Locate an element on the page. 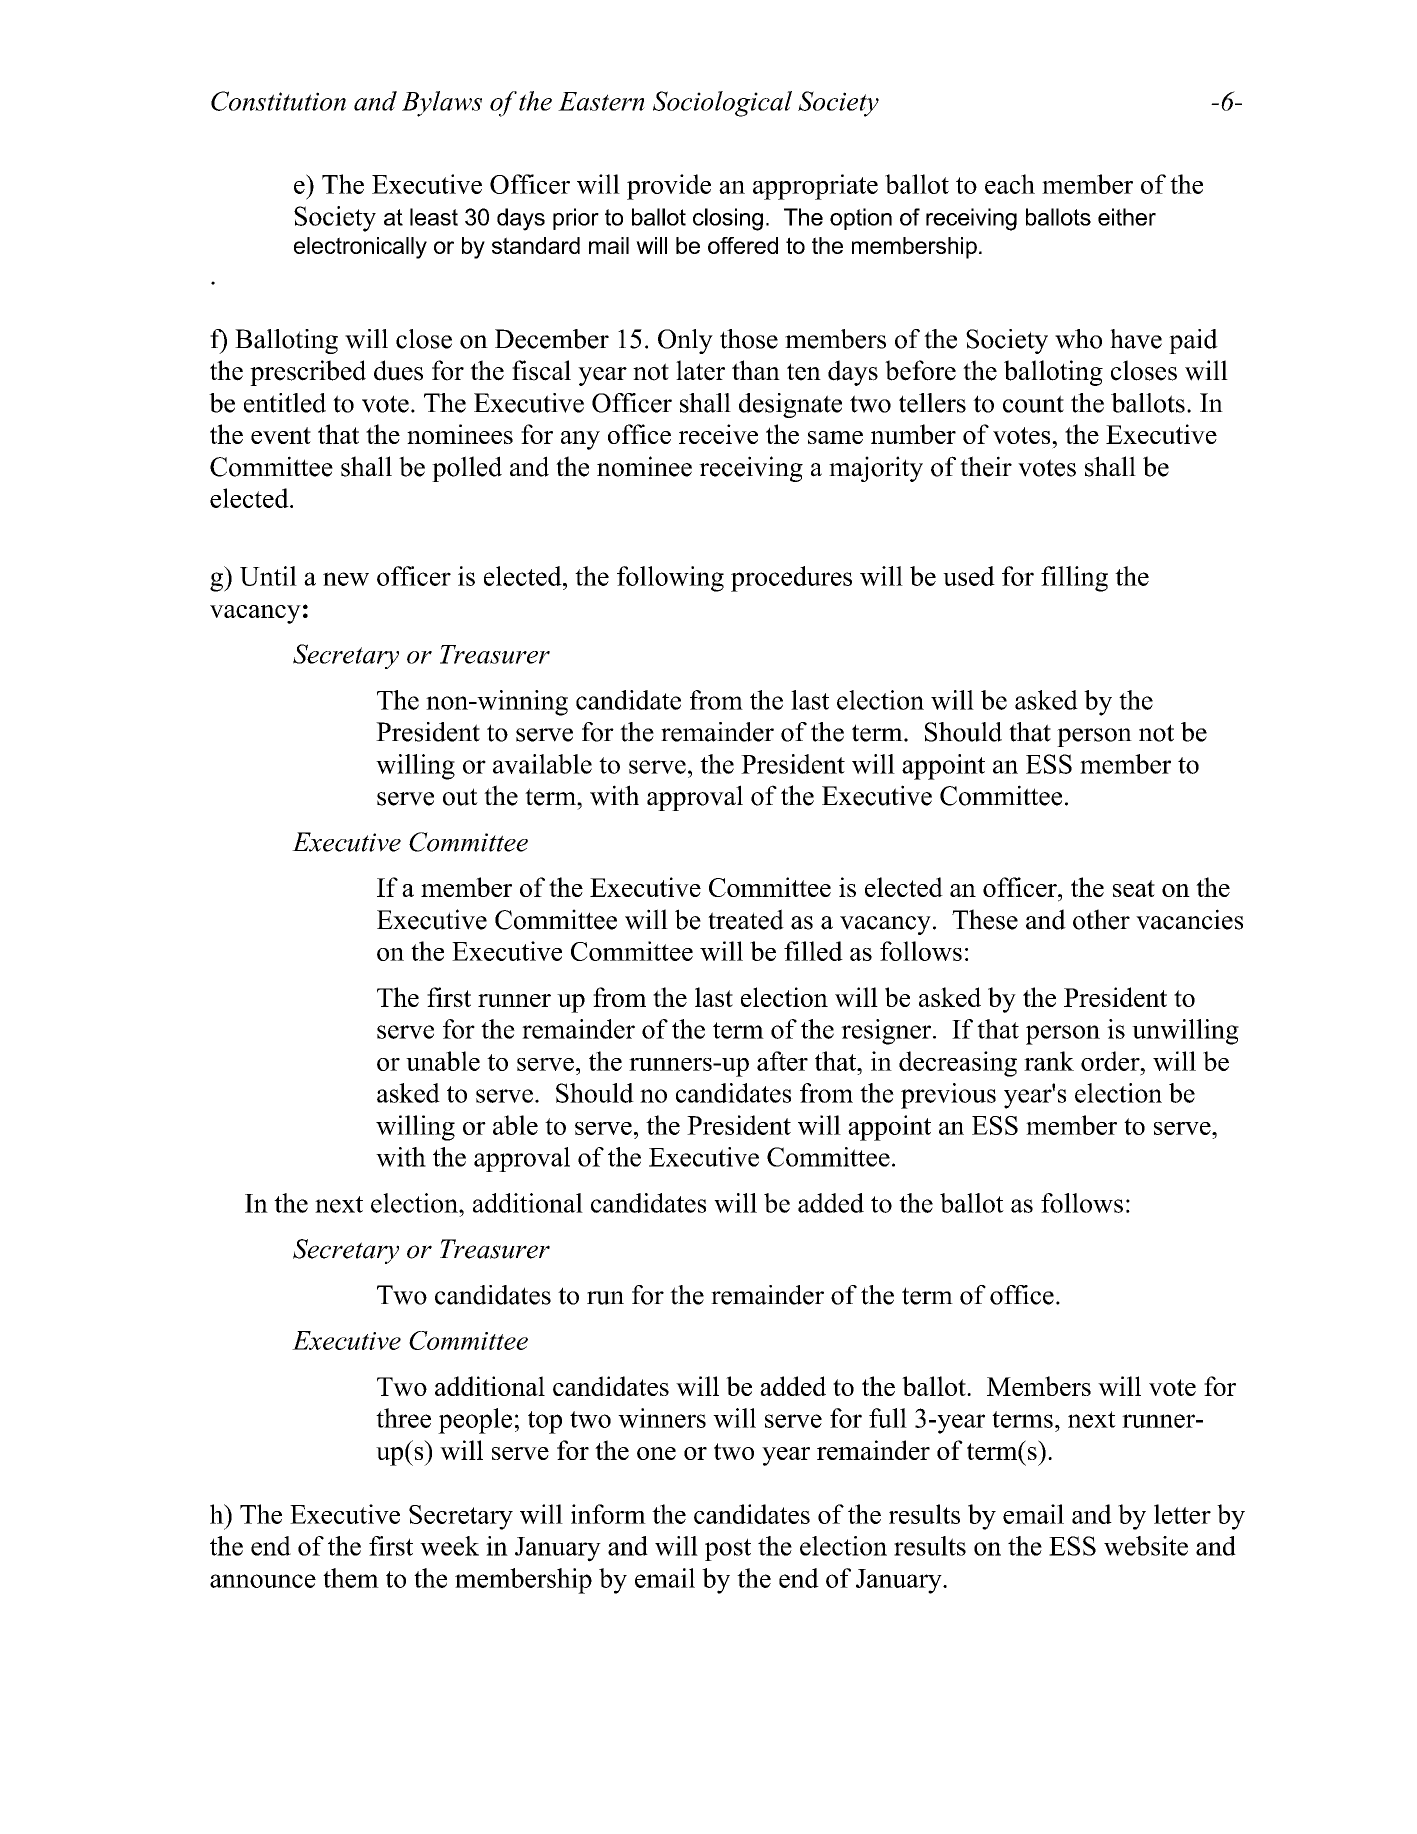 This page has width=1417, height=1834. filling is located at coordinates (1074, 579).
